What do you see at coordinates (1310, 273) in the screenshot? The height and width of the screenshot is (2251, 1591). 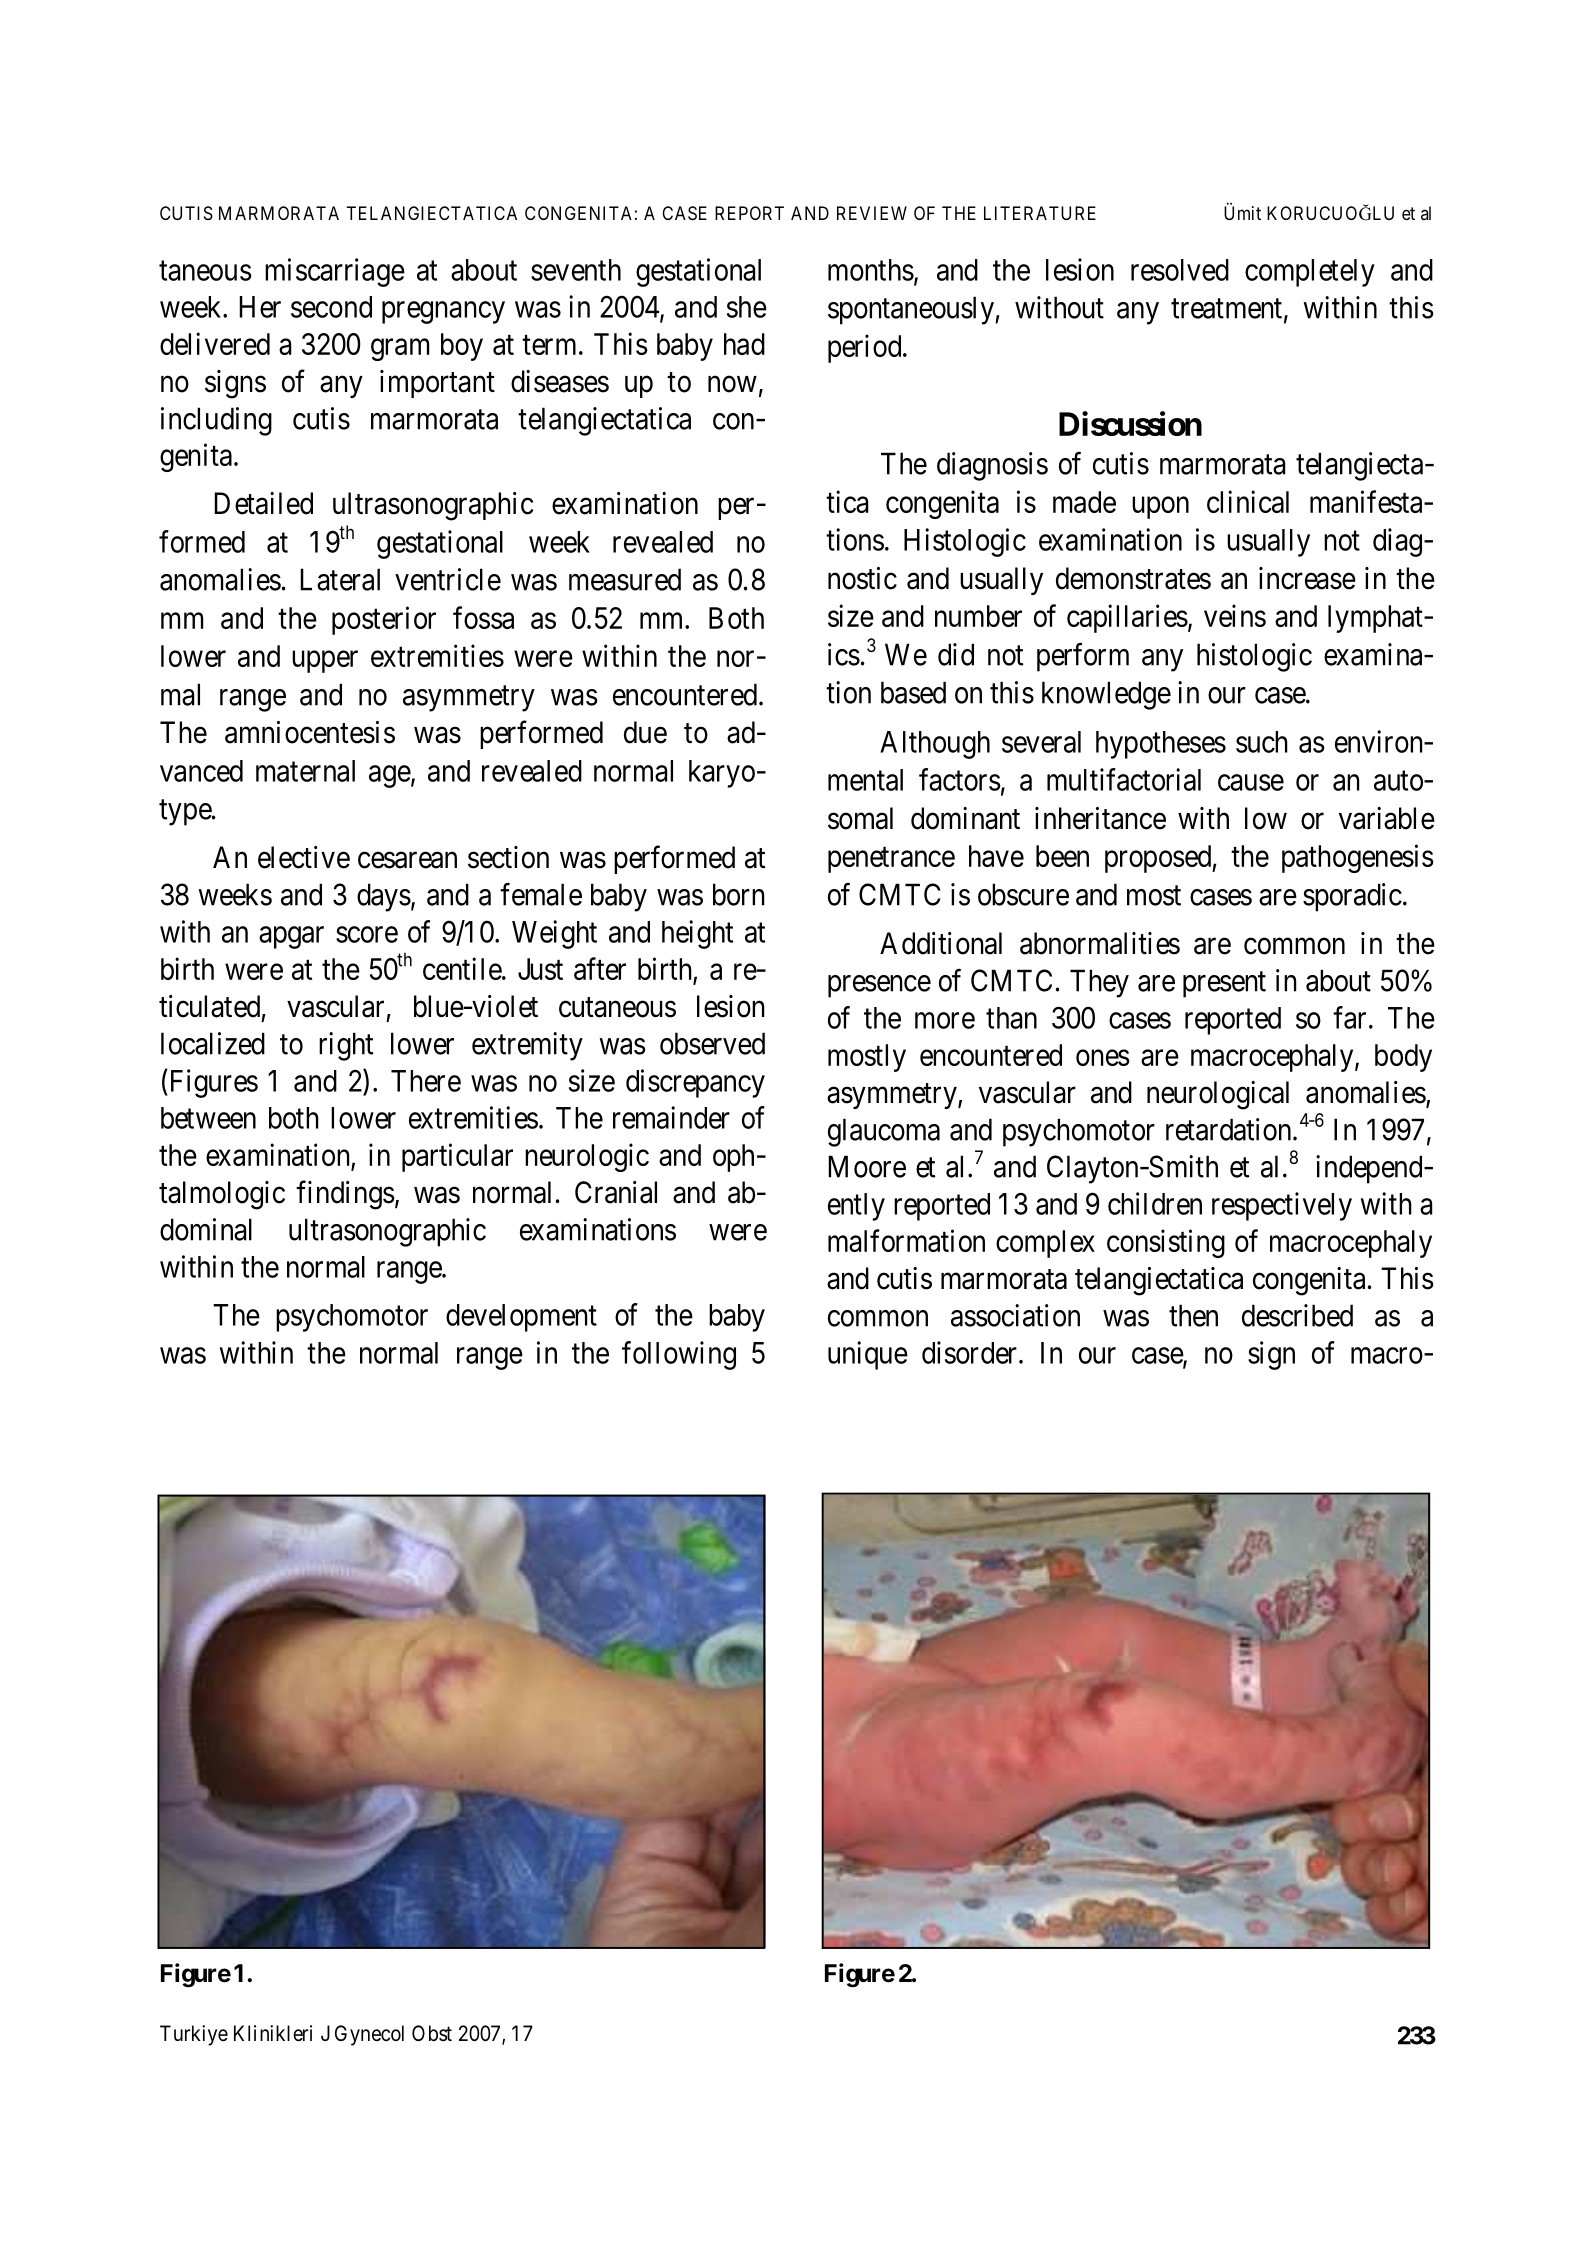 I see `completely` at bounding box center [1310, 273].
